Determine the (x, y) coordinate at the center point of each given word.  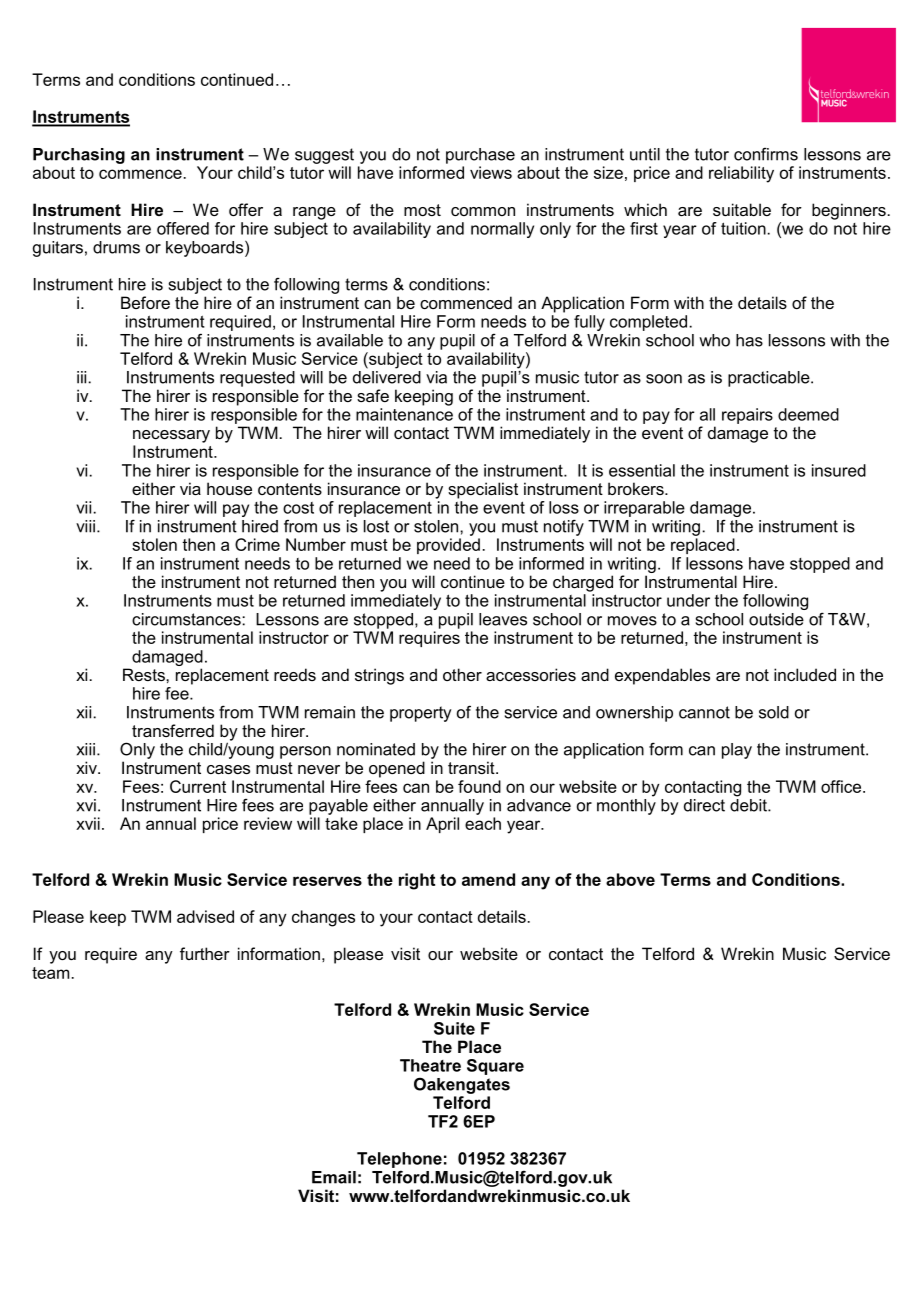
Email (334, 1177)
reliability (741, 174)
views (491, 172)
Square (495, 1067)
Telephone (399, 1160)
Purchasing (79, 156)
